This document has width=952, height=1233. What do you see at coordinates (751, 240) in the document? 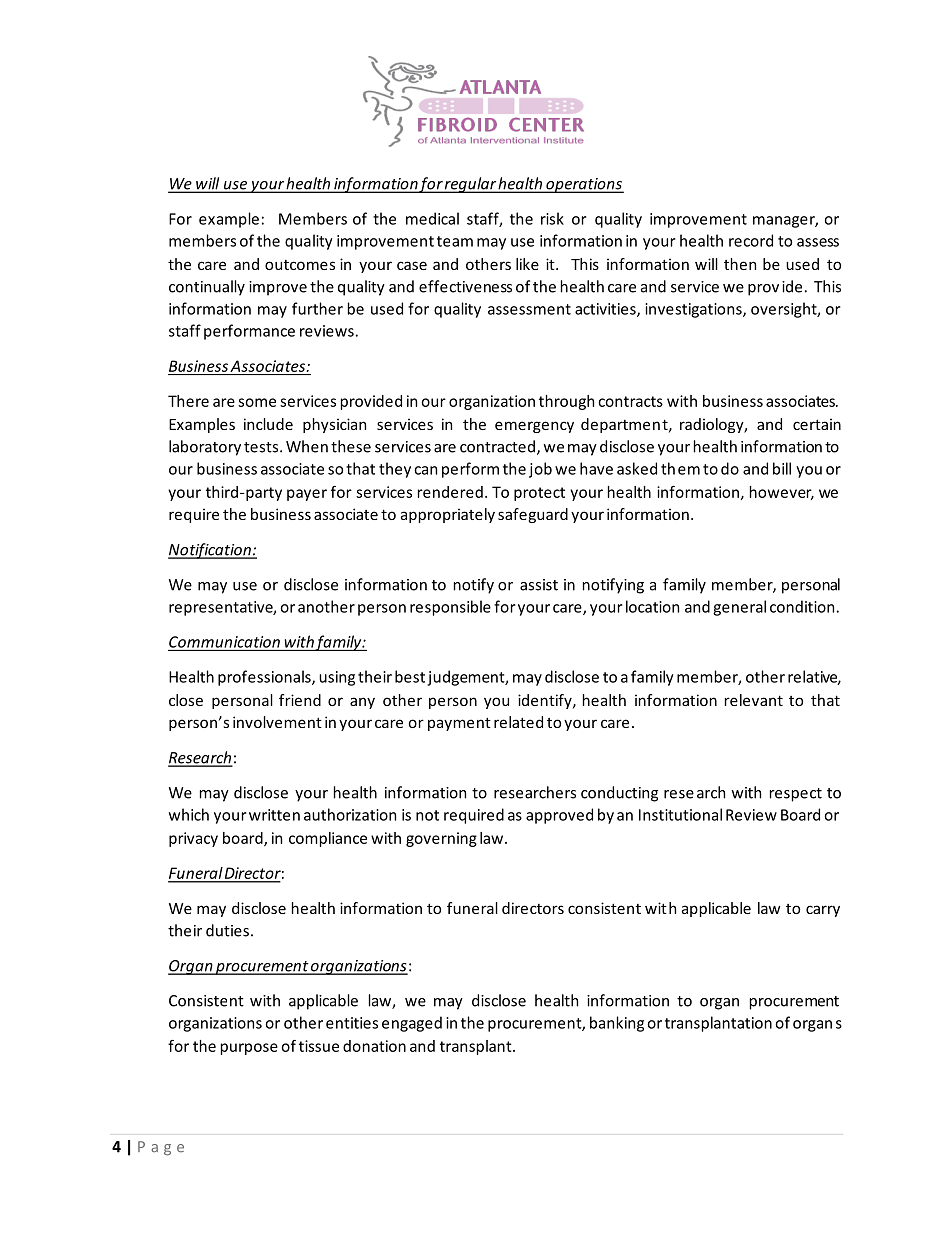
I see `record` at bounding box center [751, 240].
